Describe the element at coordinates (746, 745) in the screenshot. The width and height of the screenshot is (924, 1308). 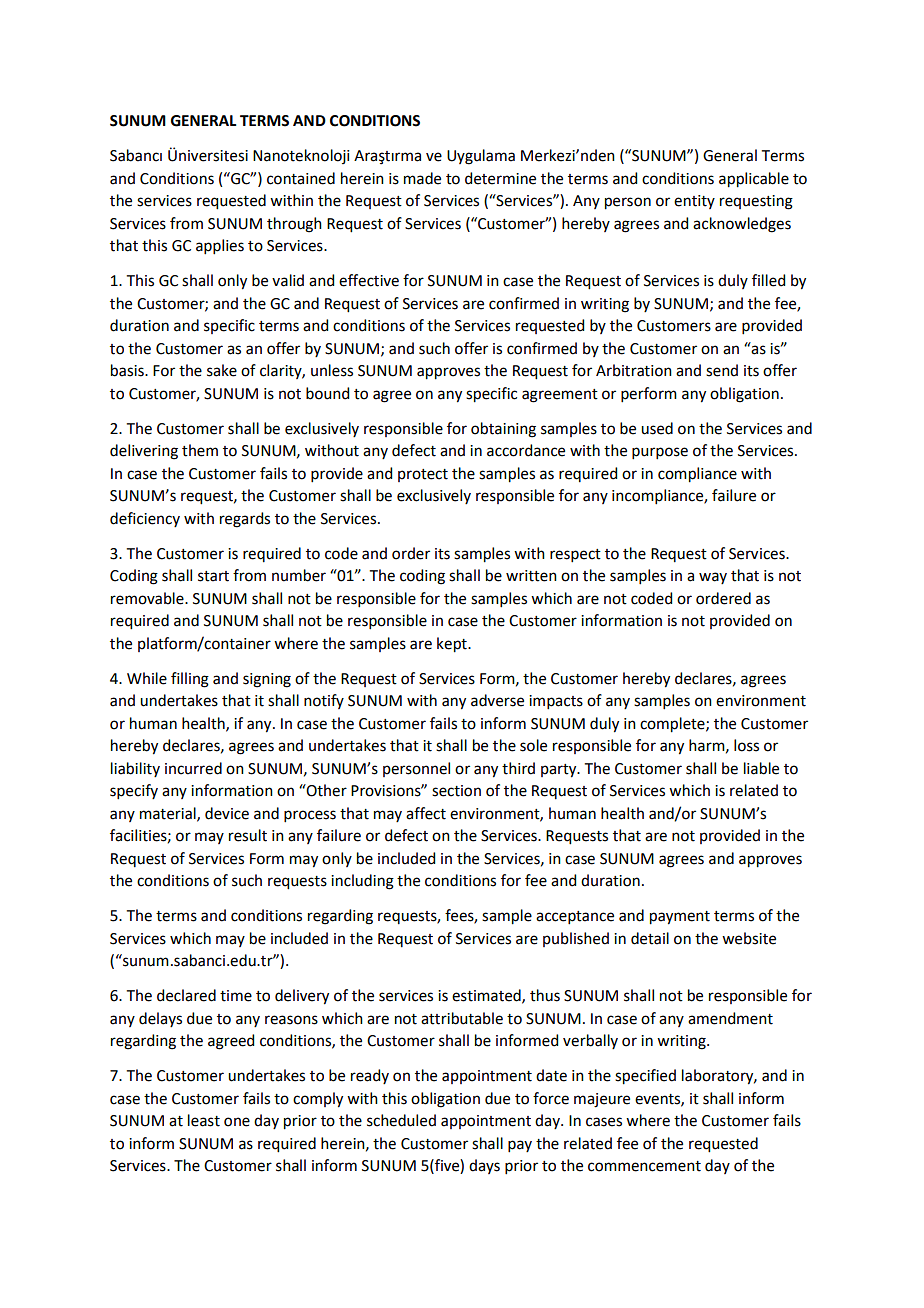
I see `loss` at that location.
